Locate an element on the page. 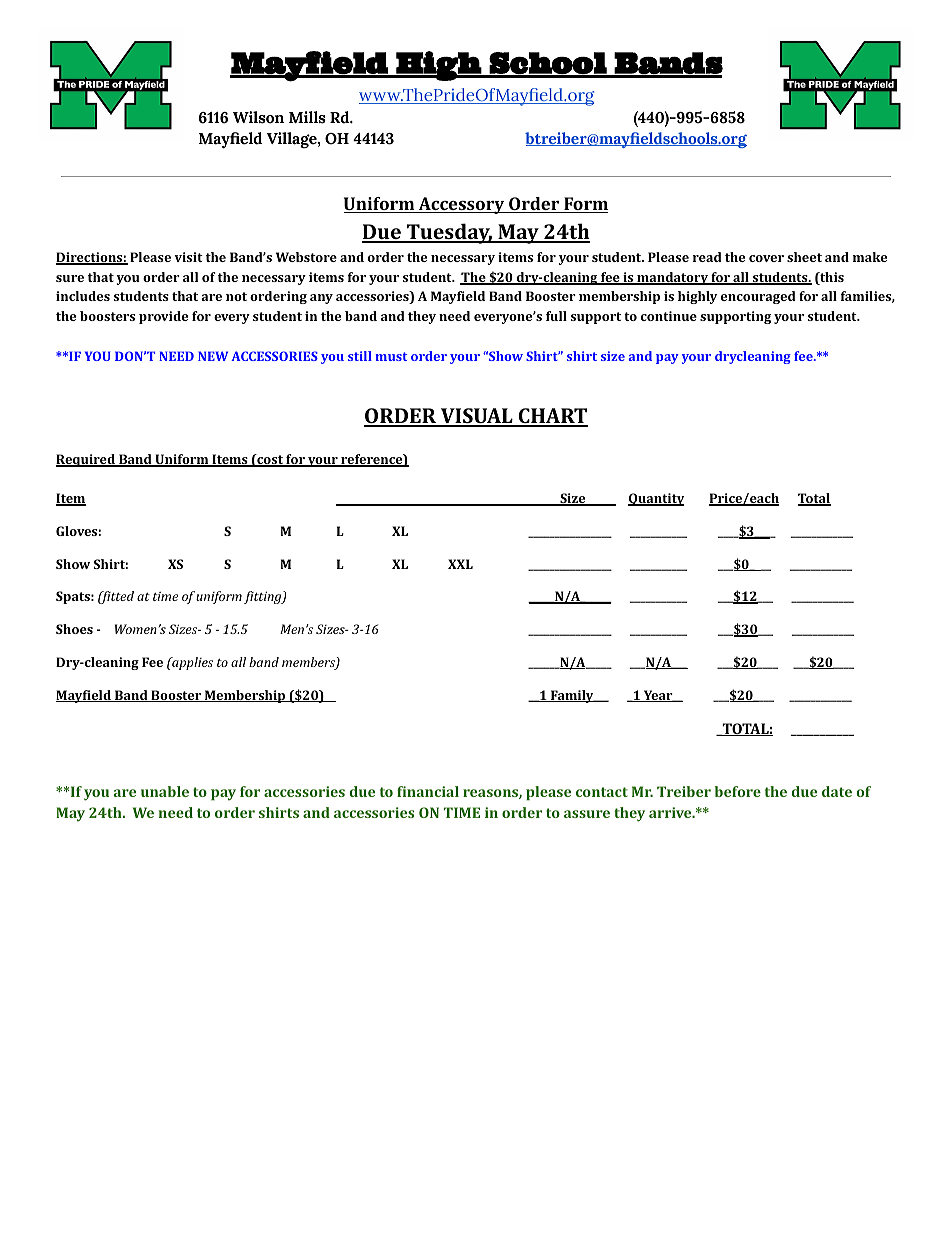 The height and width of the document is (1233, 952). unable is located at coordinates (165, 791).
